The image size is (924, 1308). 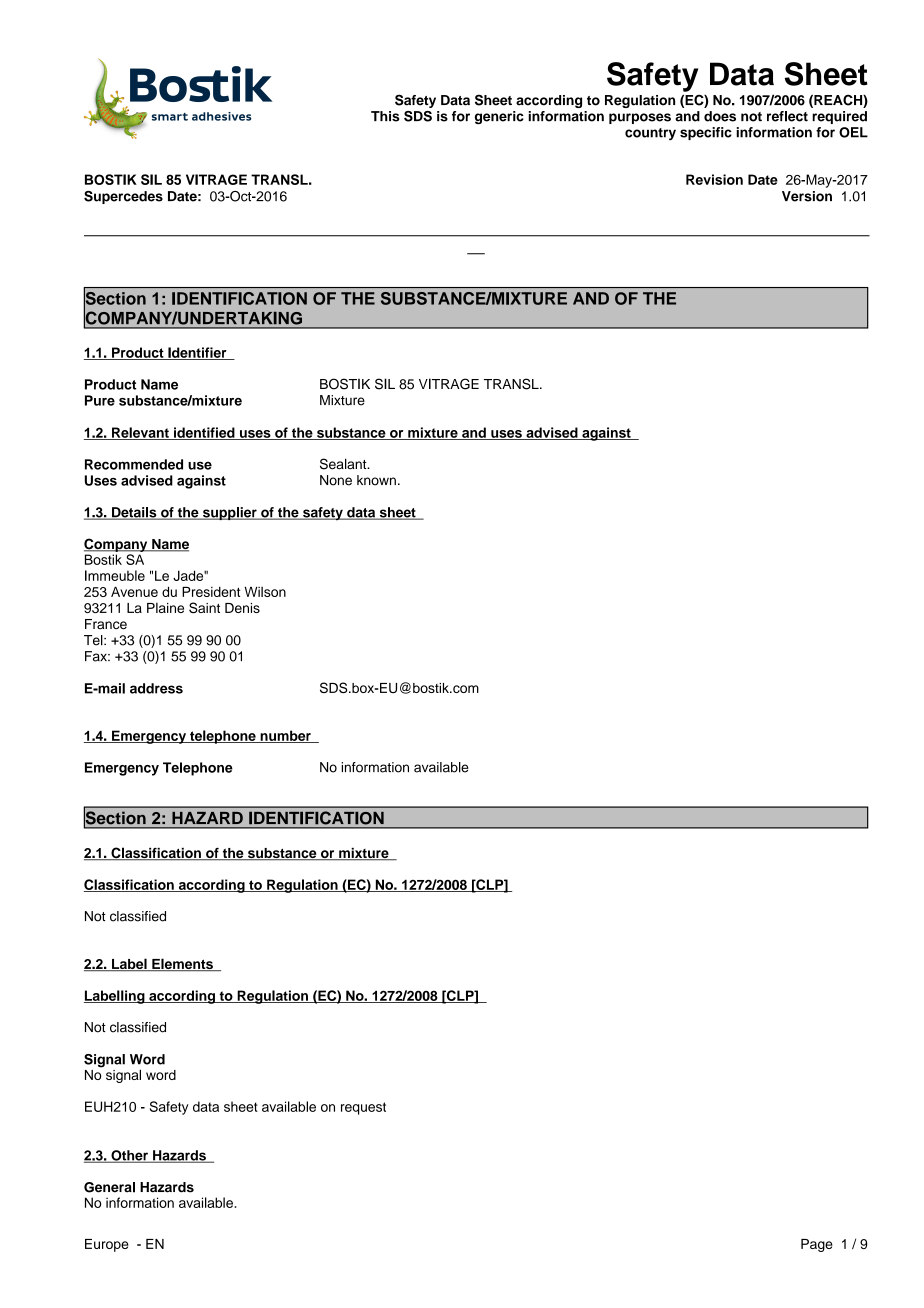 I want to click on known, so click(x=376, y=480).
